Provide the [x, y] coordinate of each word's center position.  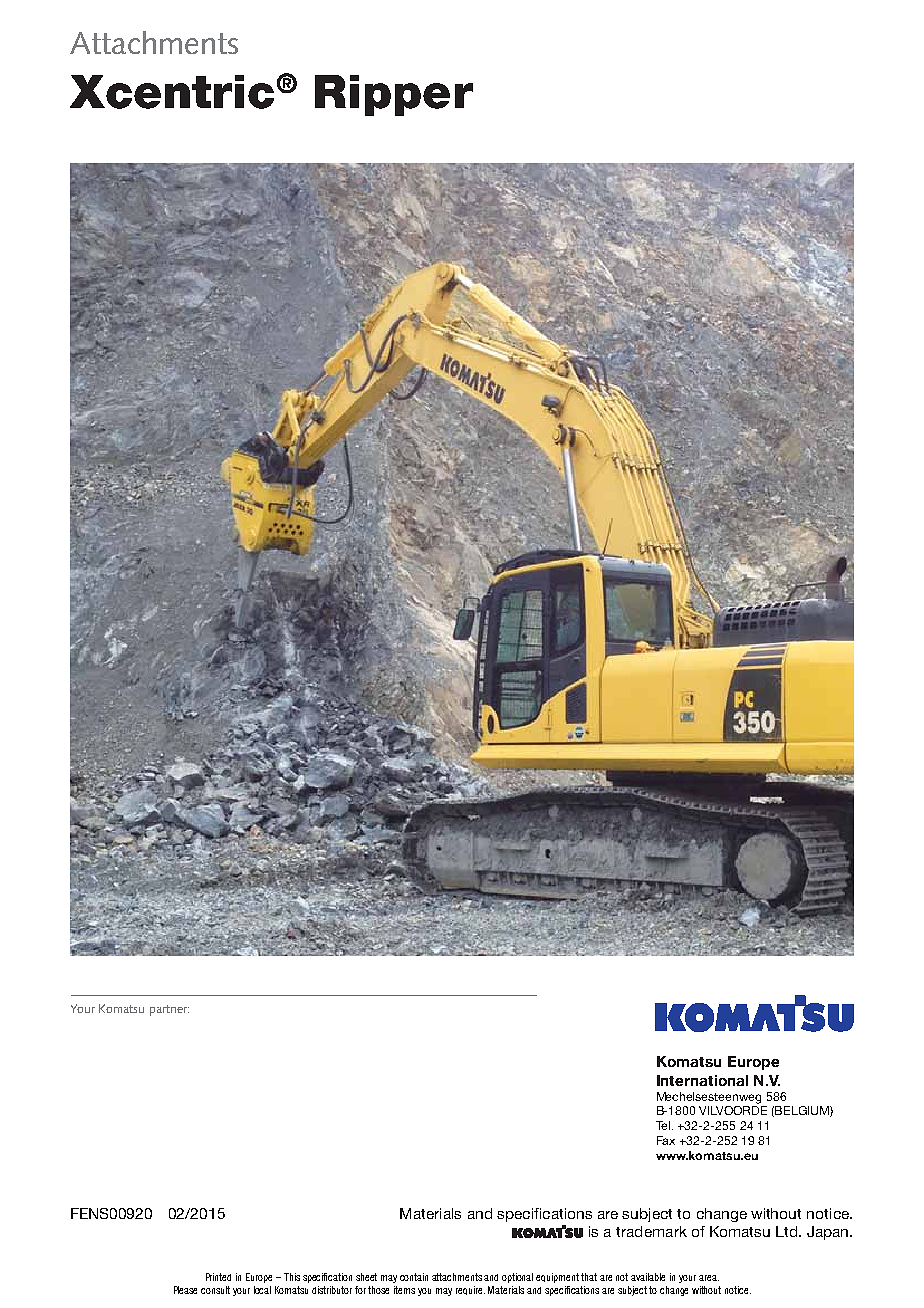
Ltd [788, 1231]
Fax [666, 1140]
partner [169, 1010]
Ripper [394, 95]
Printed [218, 1277]
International [702, 1080]
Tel [663, 1125]
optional [517, 1278]
